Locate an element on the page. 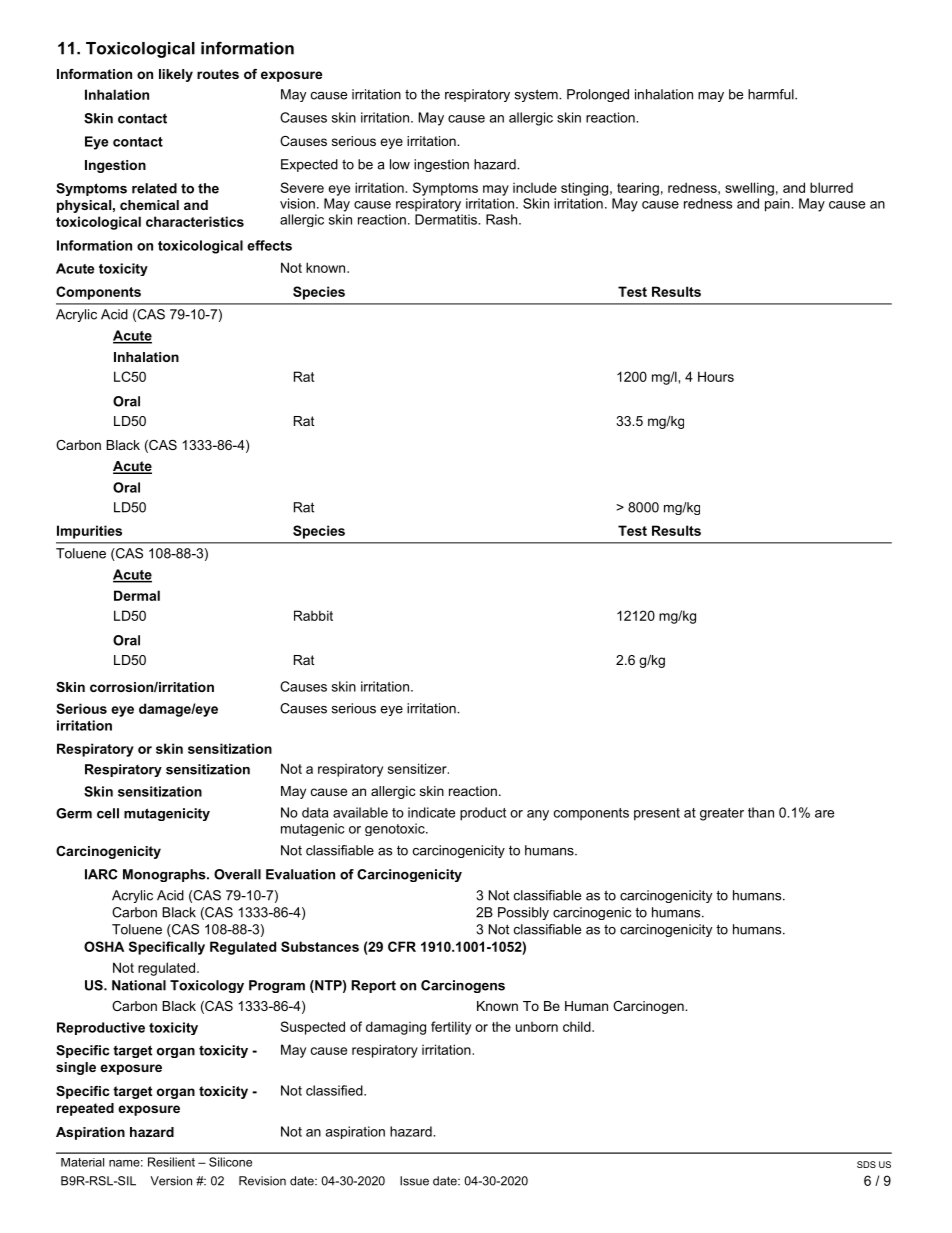 This document has height=1233, width=952. than is located at coordinates (761, 812).
